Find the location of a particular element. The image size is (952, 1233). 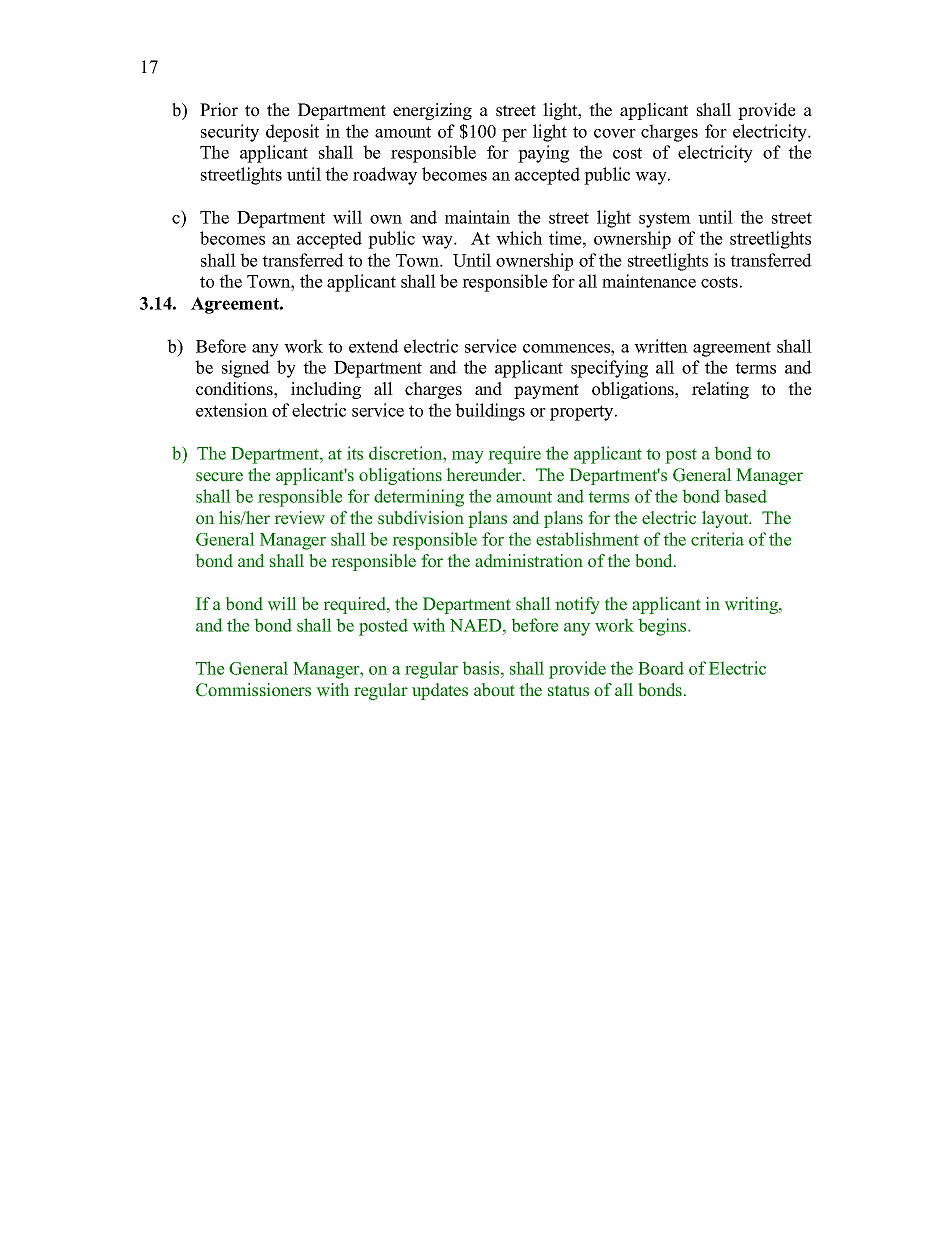

may is located at coordinates (468, 457).
